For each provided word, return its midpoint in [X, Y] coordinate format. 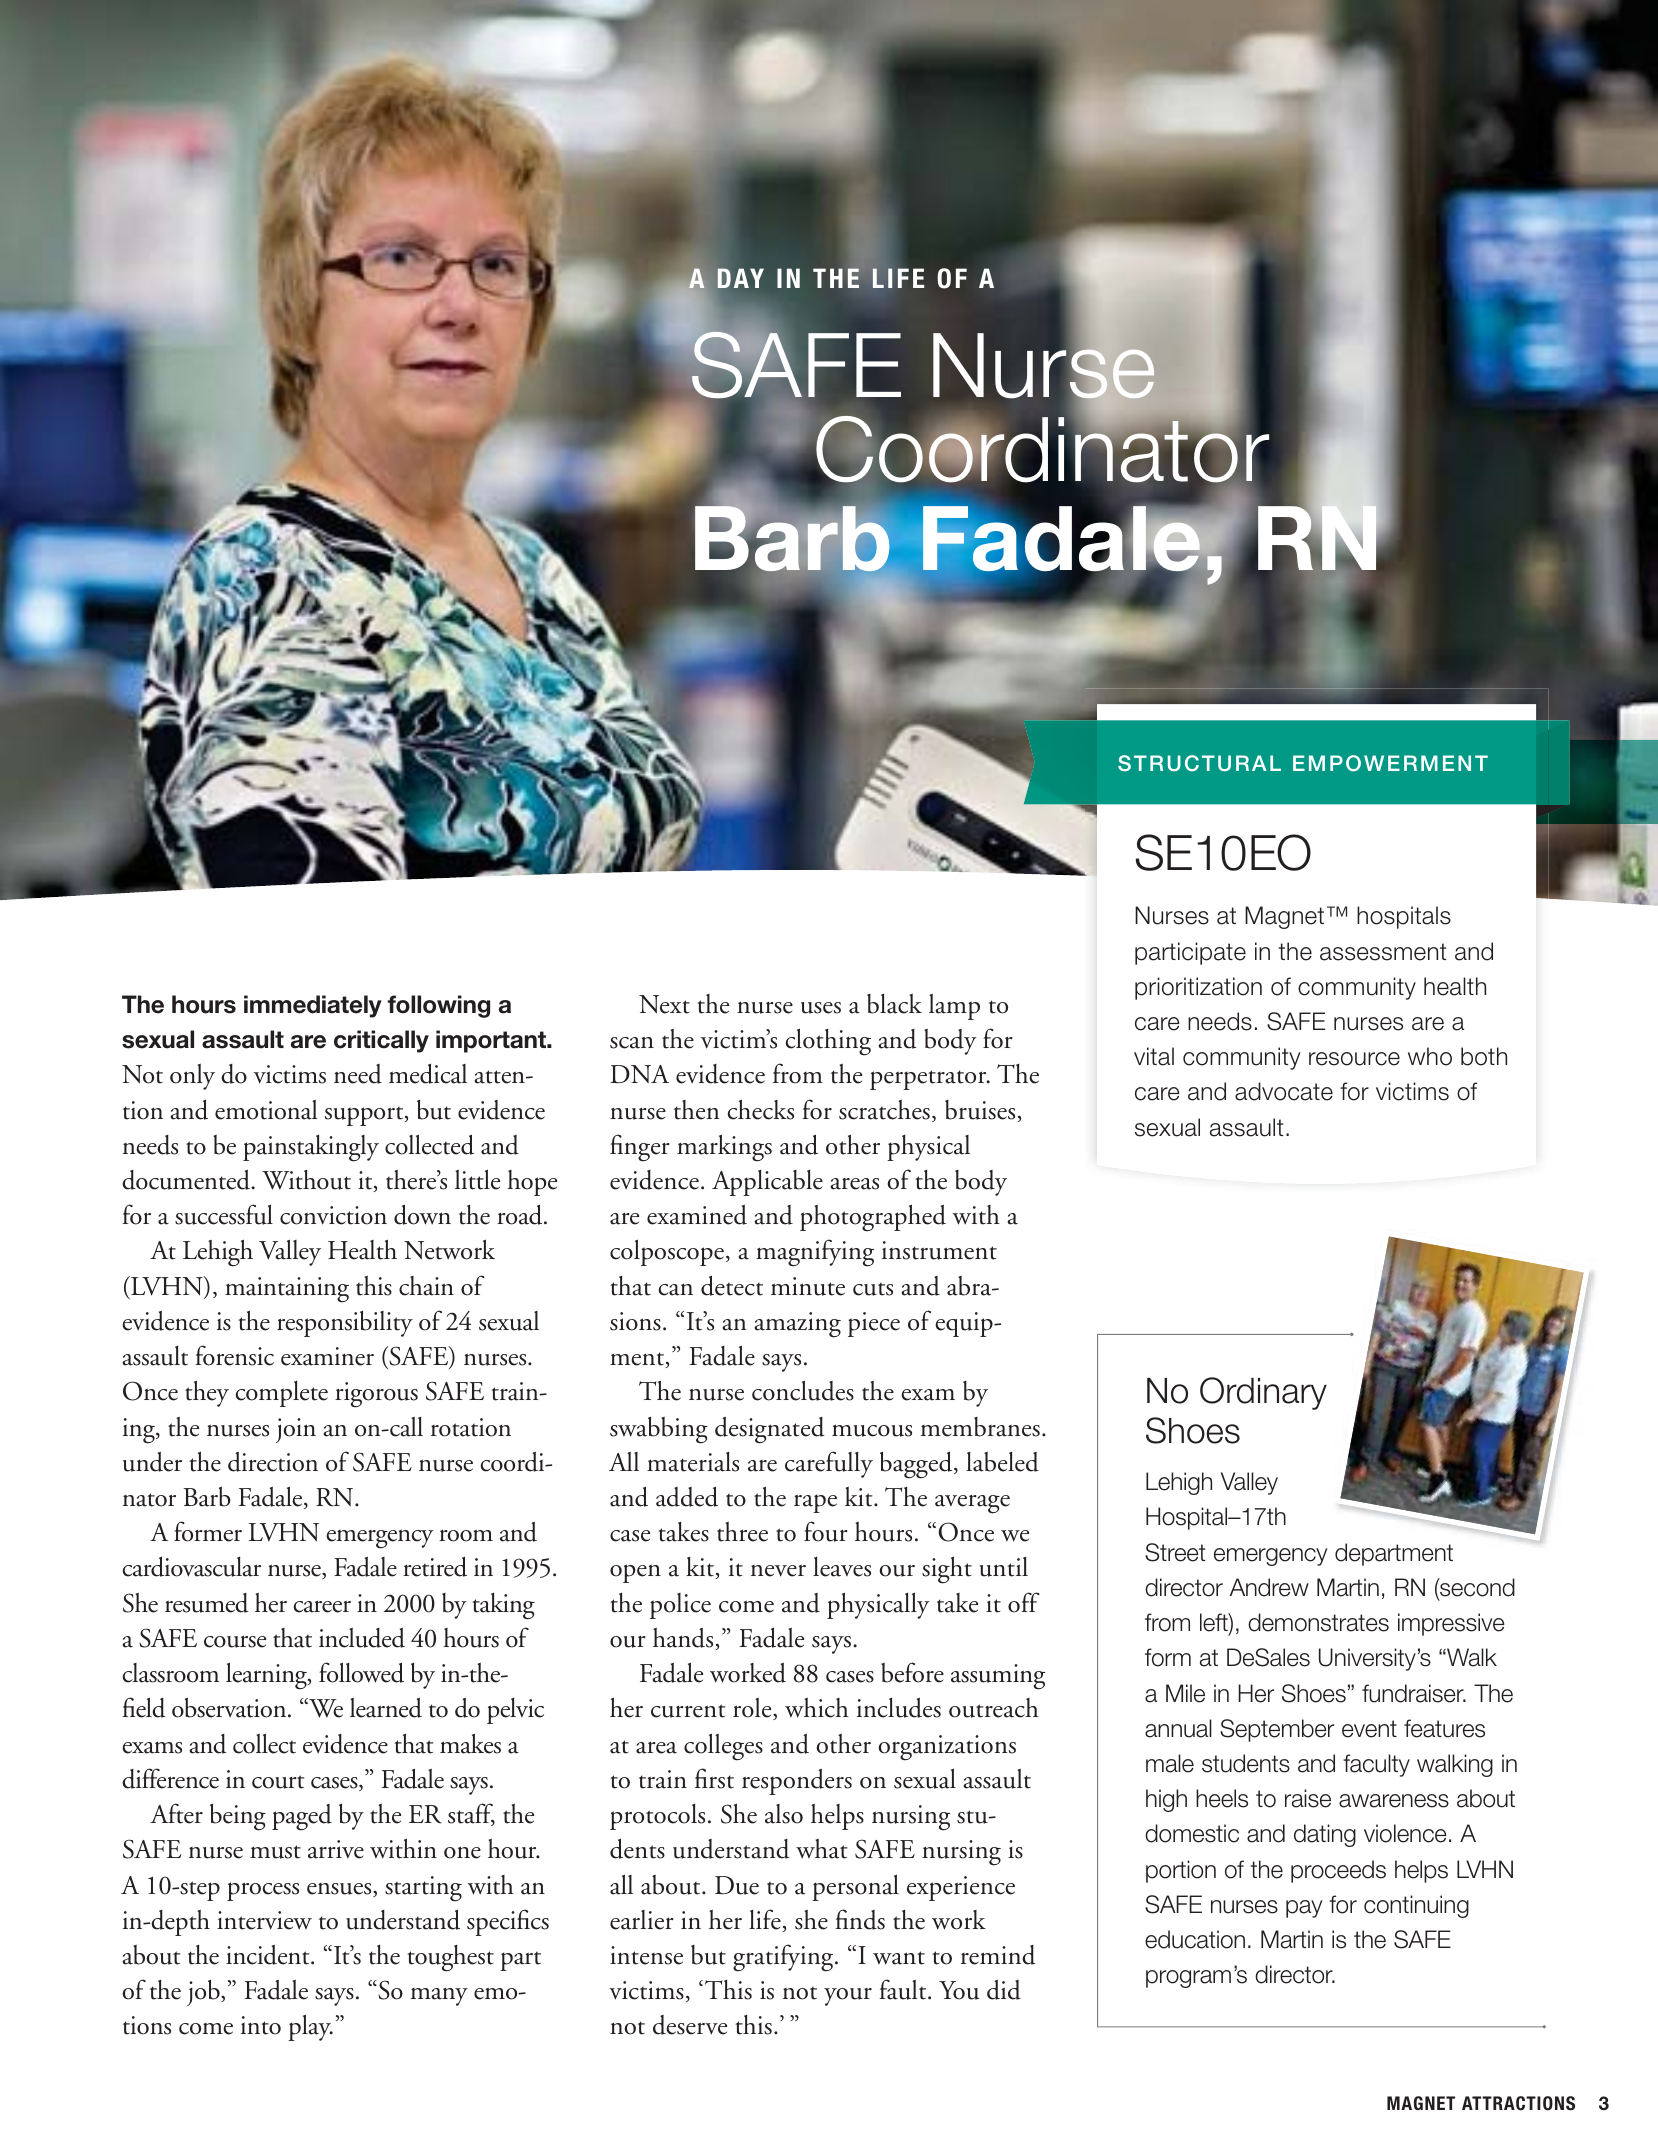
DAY [740, 278]
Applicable [767, 1183]
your [848, 1997]
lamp [954, 1007]
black [894, 1004]
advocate [1284, 1091]
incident [269, 1955]
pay [1304, 1909]
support [365, 1116]
